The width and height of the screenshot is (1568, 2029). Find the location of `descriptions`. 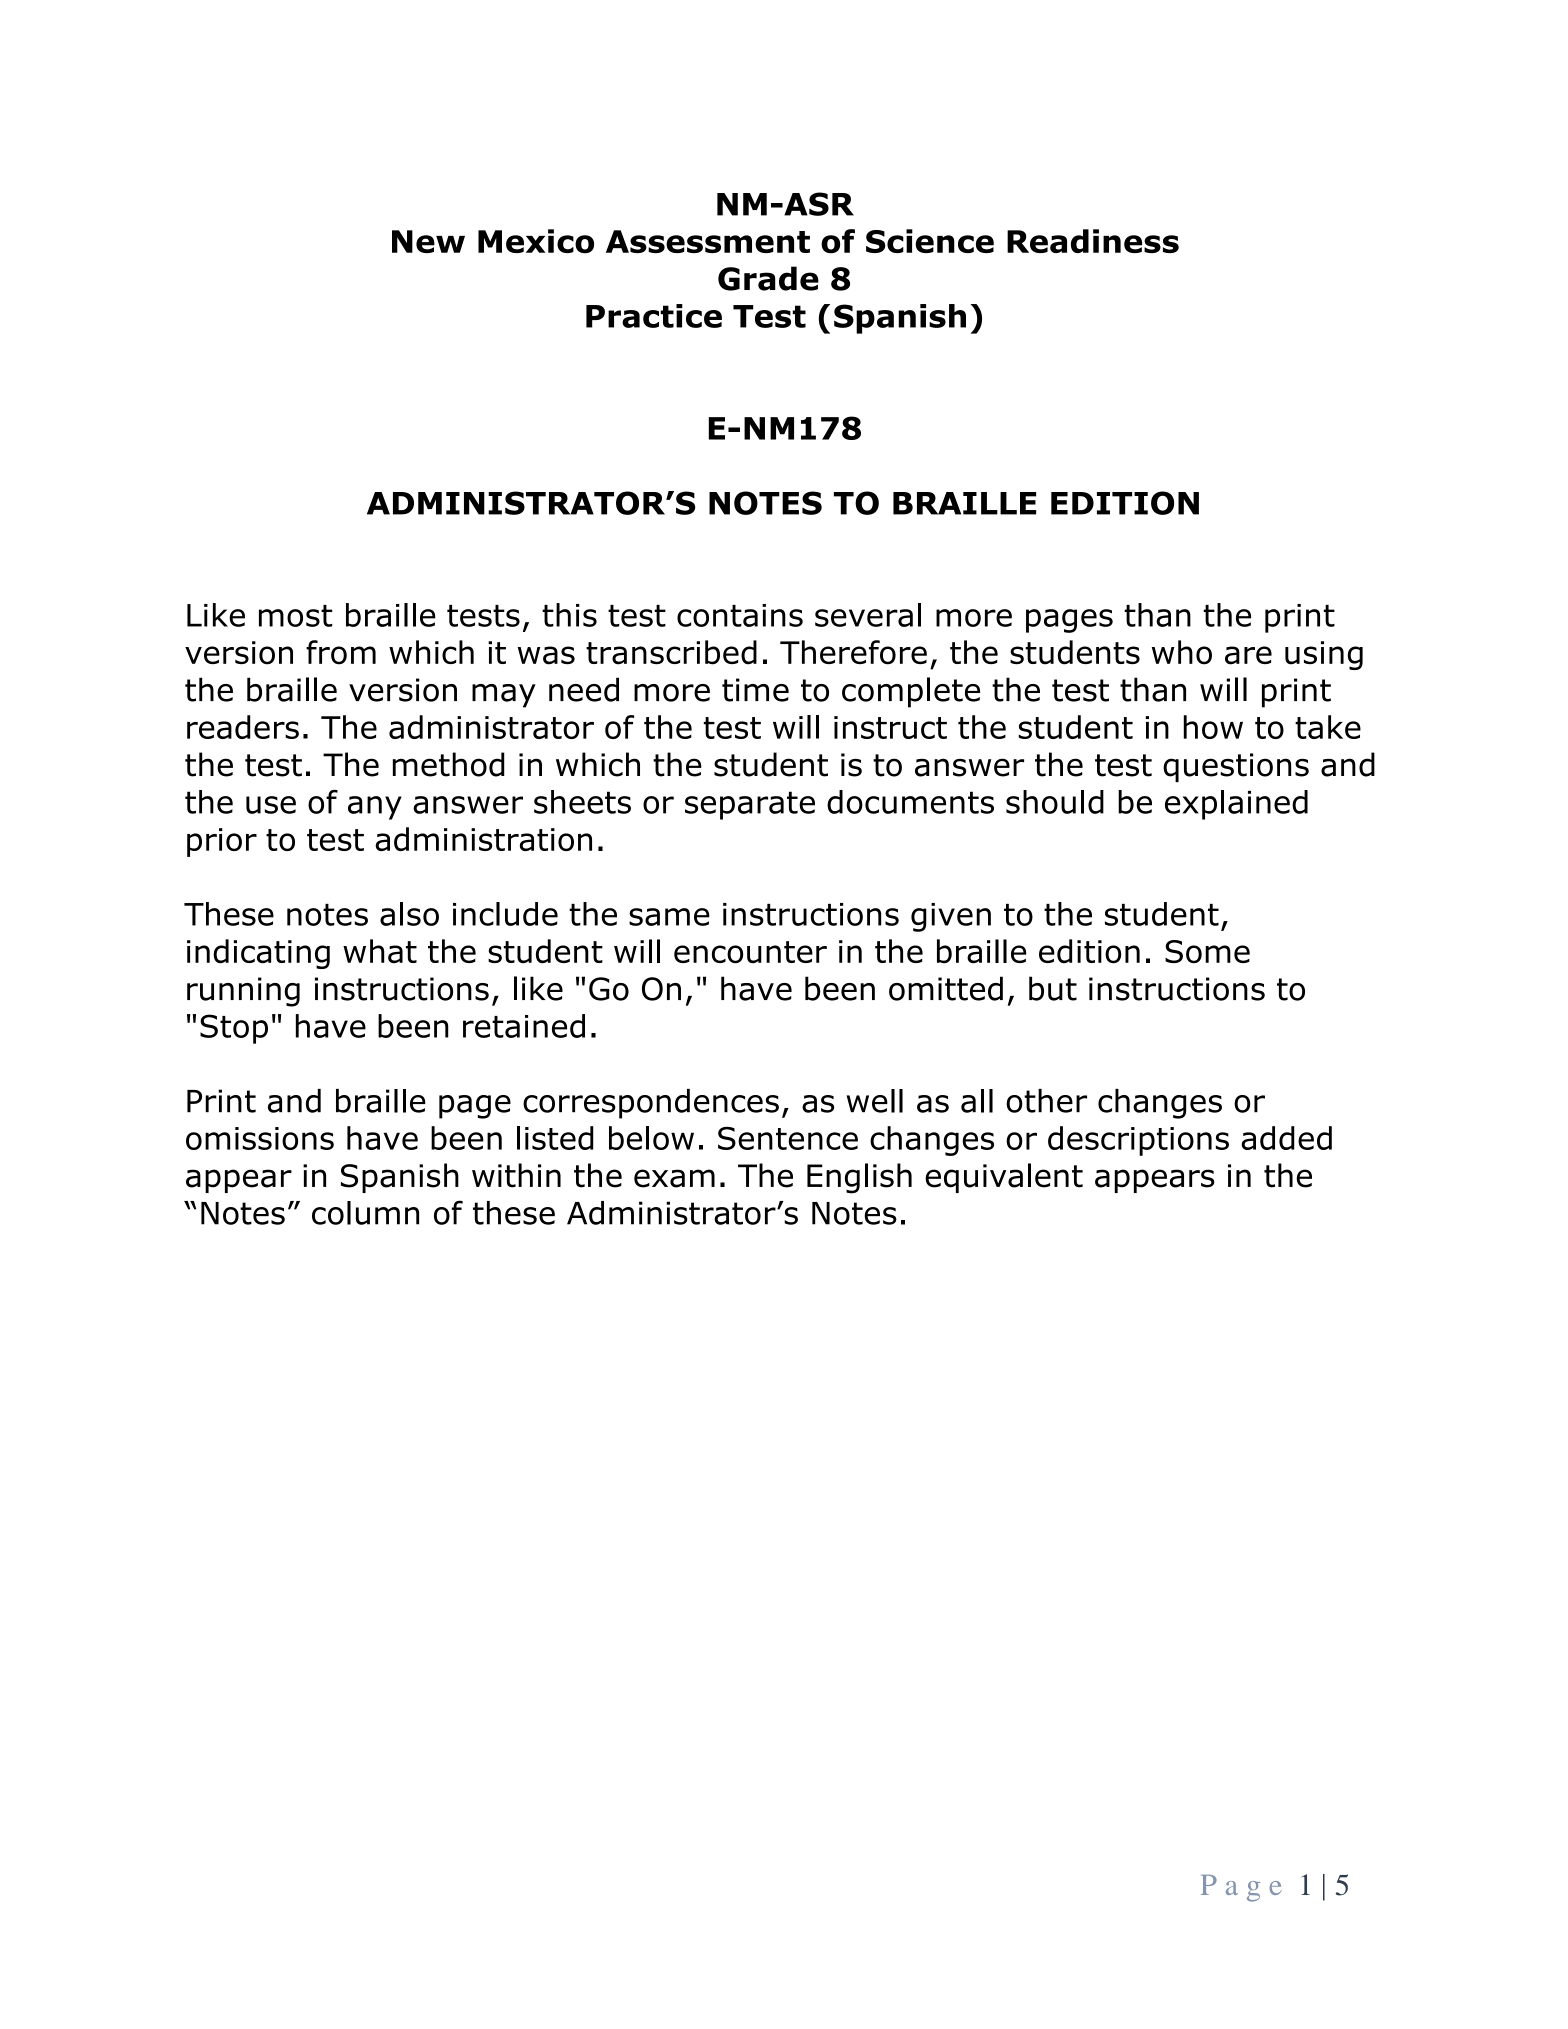

descriptions is located at coordinates (1138, 1141).
